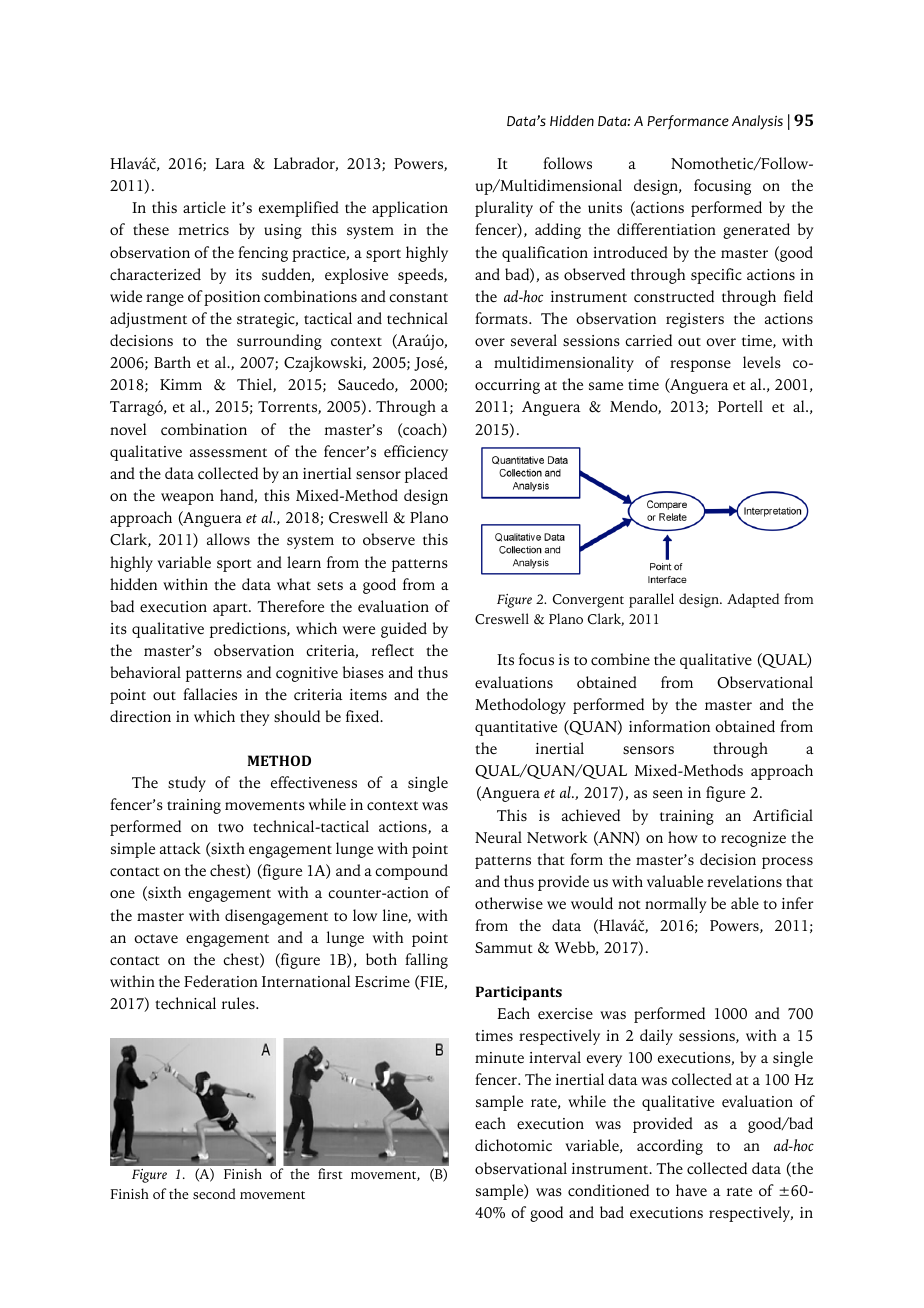 The image size is (924, 1308). What do you see at coordinates (683, 837) in the document?
I see `how` at bounding box center [683, 837].
